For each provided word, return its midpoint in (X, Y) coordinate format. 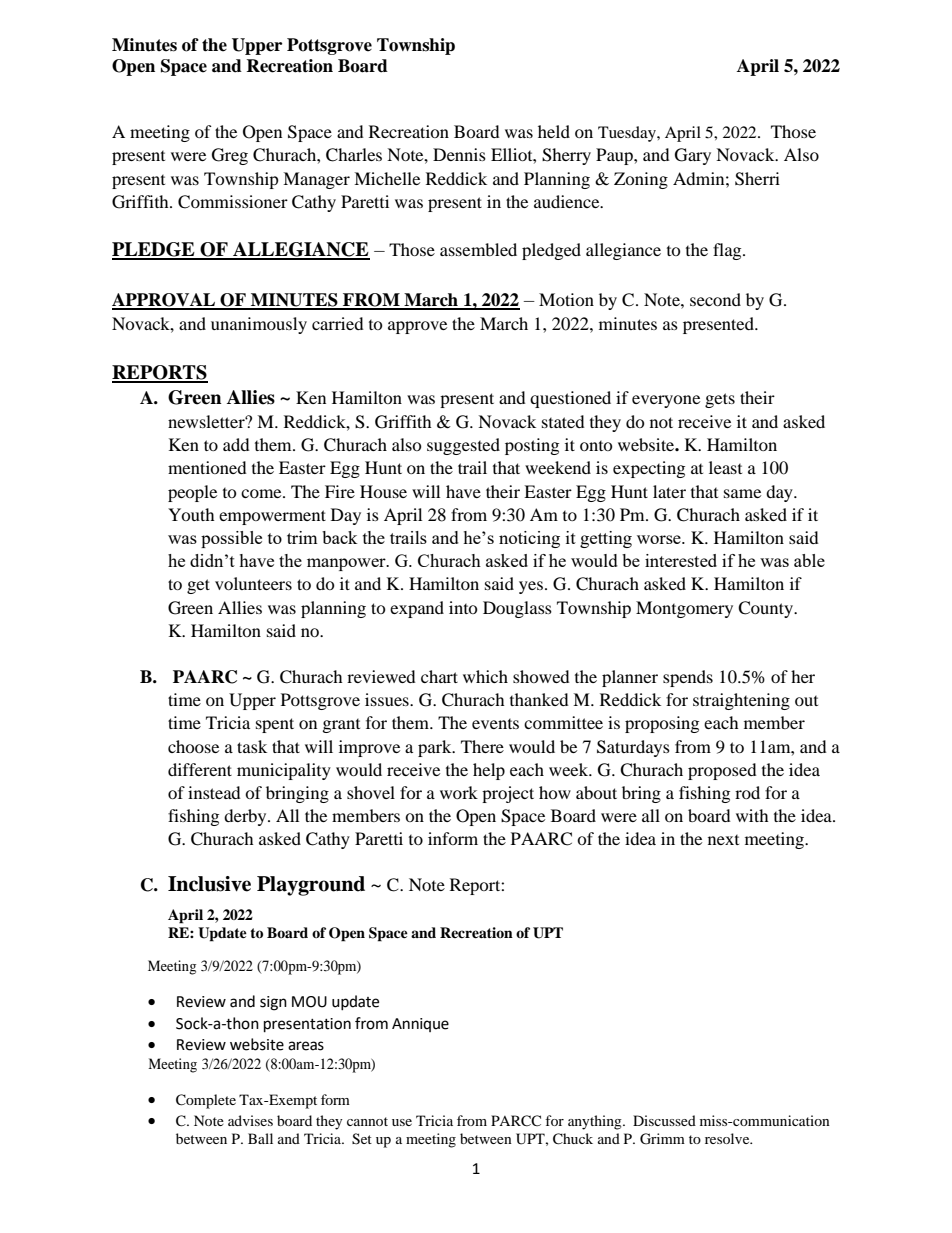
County (766, 609)
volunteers (253, 583)
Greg (230, 156)
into (463, 607)
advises (250, 1120)
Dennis (459, 154)
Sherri (757, 179)
